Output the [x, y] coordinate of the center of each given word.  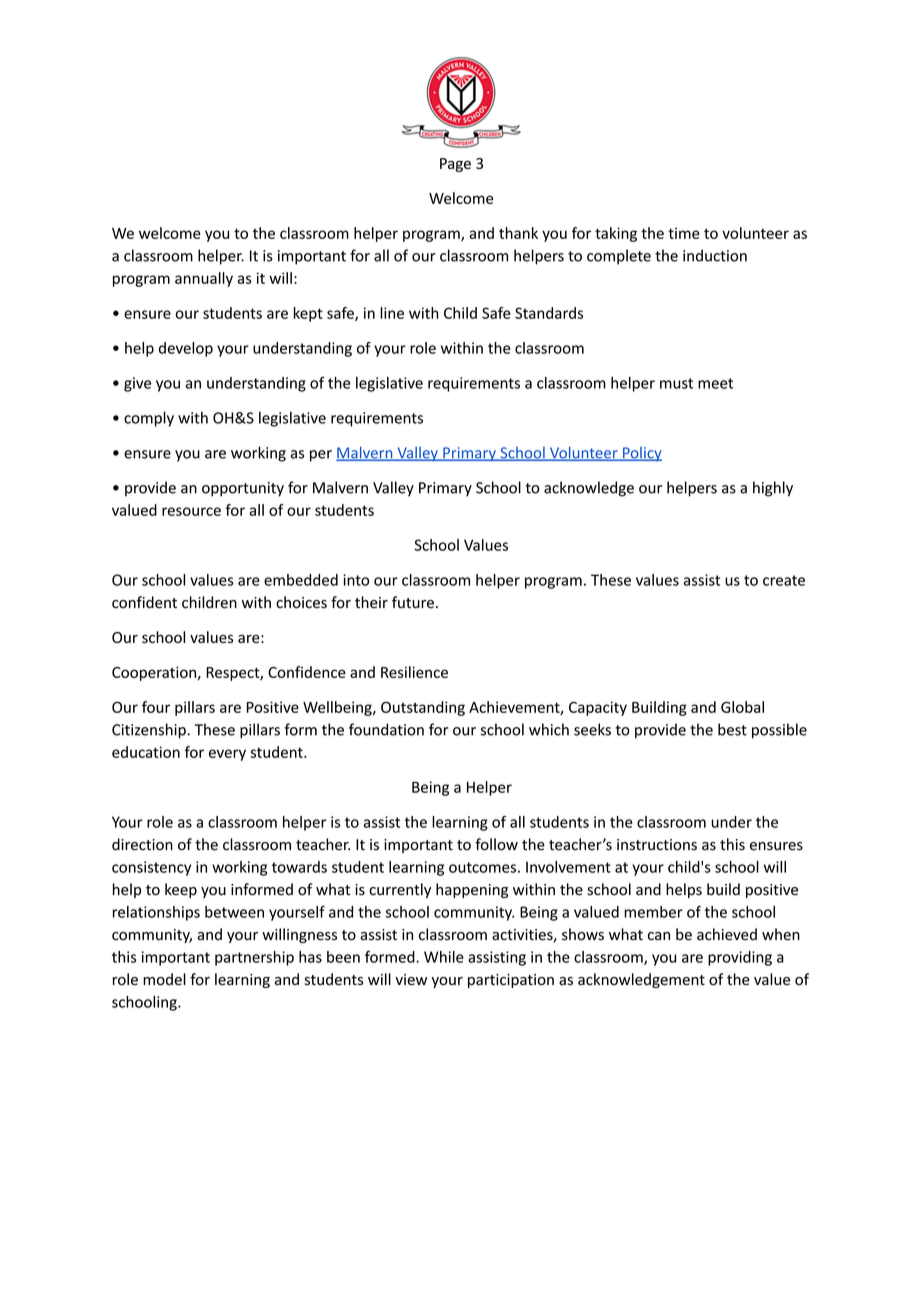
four [156, 707]
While [444, 957]
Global [742, 707]
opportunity [243, 489]
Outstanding [423, 708]
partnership [254, 958]
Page [455, 165]
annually [204, 279]
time [684, 233]
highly [773, 489]
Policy [641, 454]
